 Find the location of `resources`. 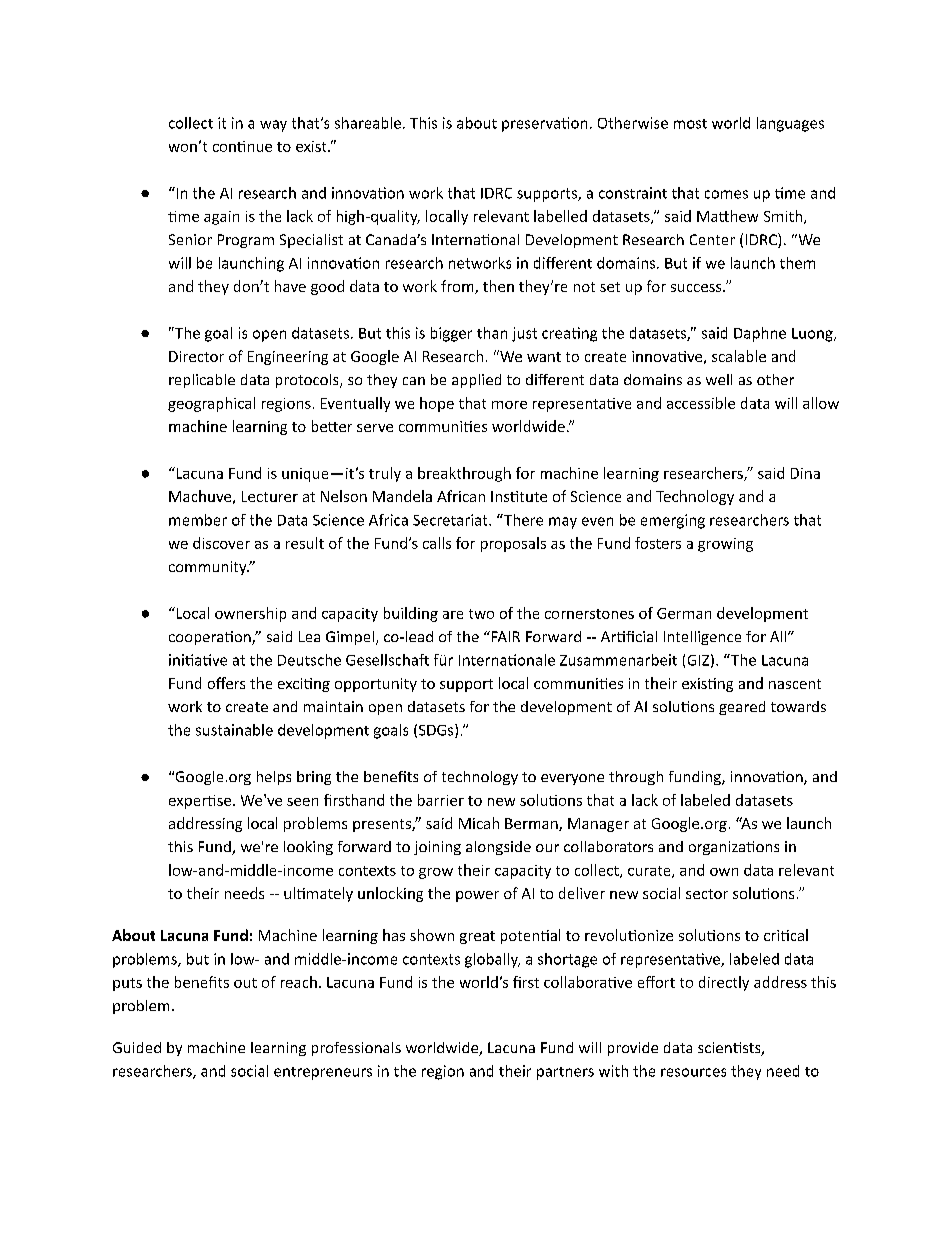

resources is located at coordinates (693, 1072).
